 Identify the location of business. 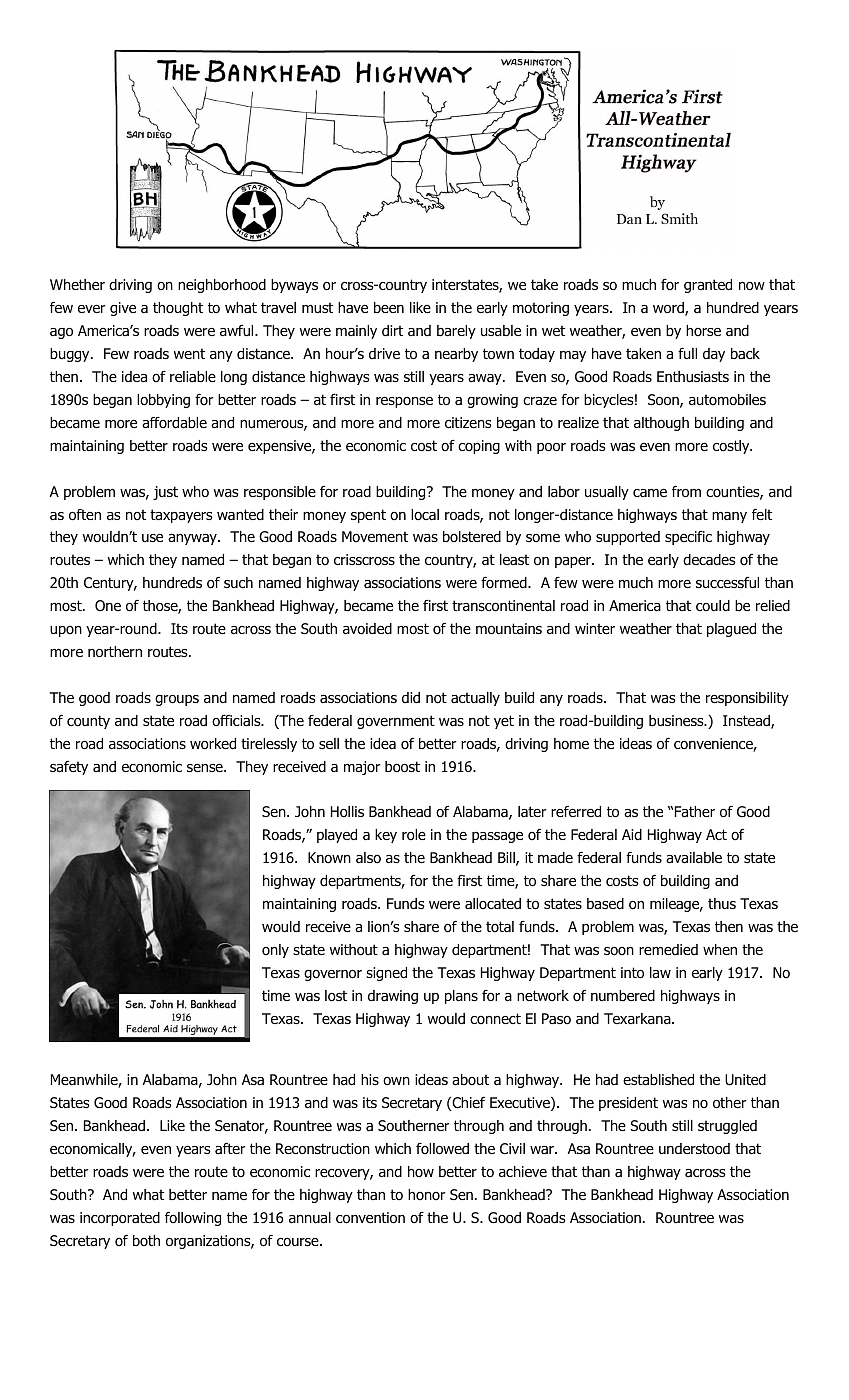
(677, 721).
